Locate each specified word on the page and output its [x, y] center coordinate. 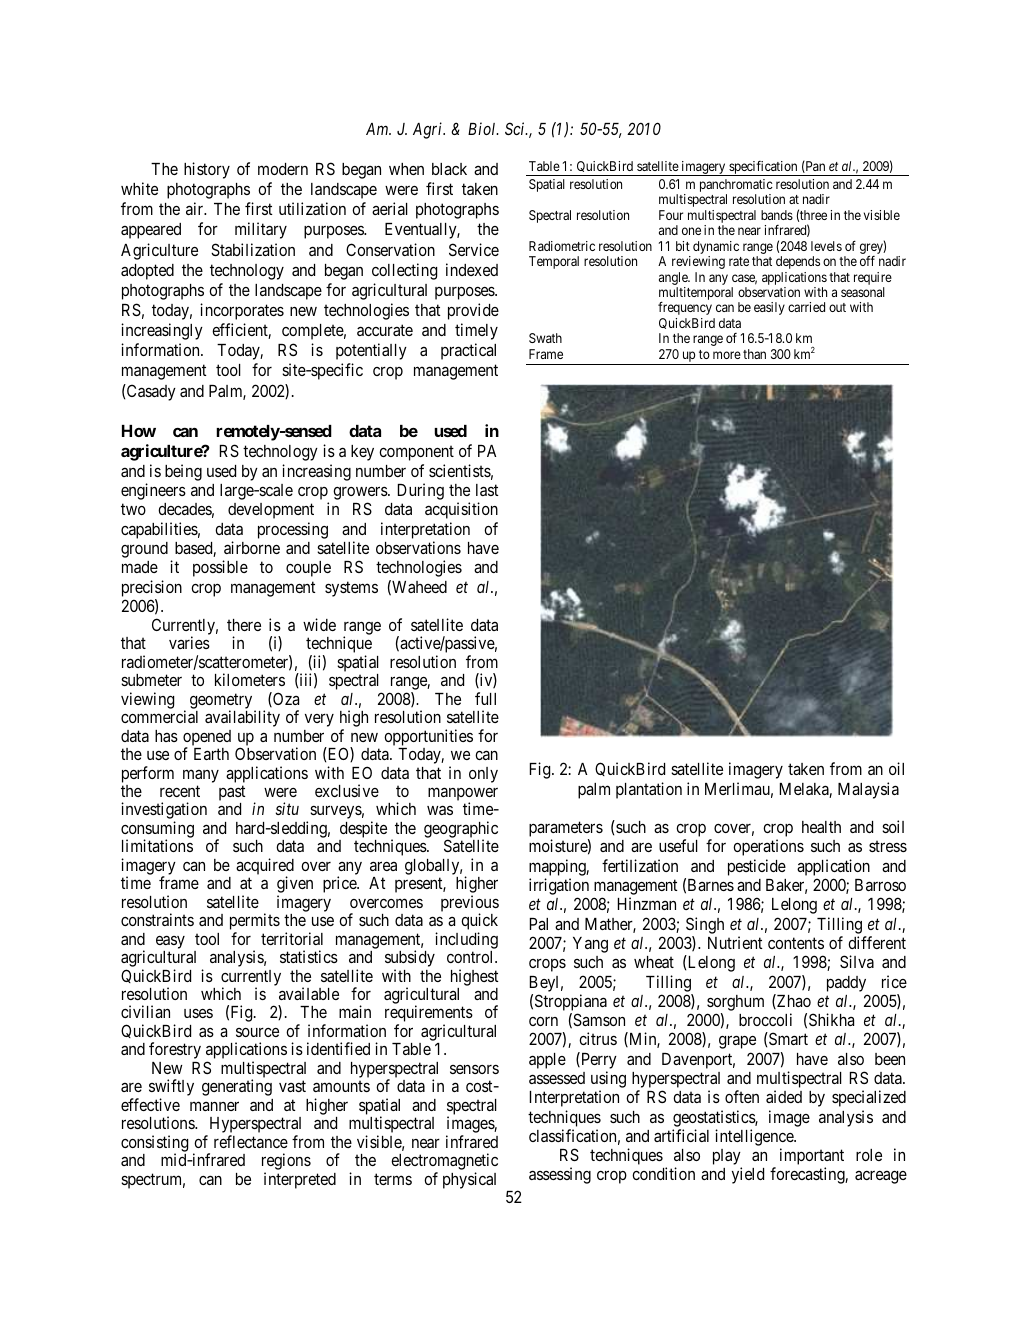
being [183, 472]
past [232, 793]
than [754, 354]
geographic [461, 831]
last [487, 490]
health [821, 827]
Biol [483, 128]
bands [777, 215]
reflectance [251, 1141]
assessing [560, 1175]
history [207, 170]
